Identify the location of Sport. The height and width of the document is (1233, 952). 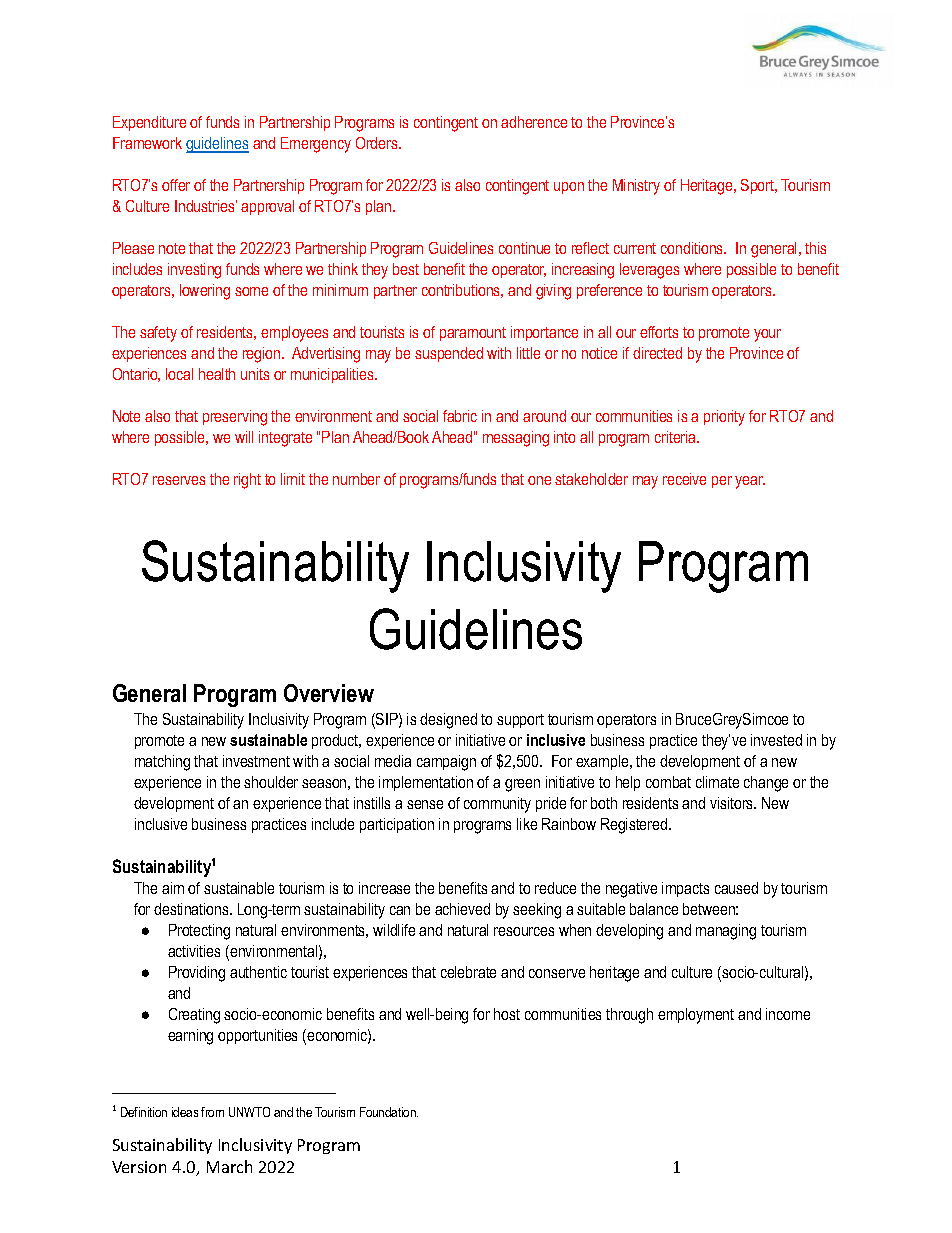
(759, 186).
